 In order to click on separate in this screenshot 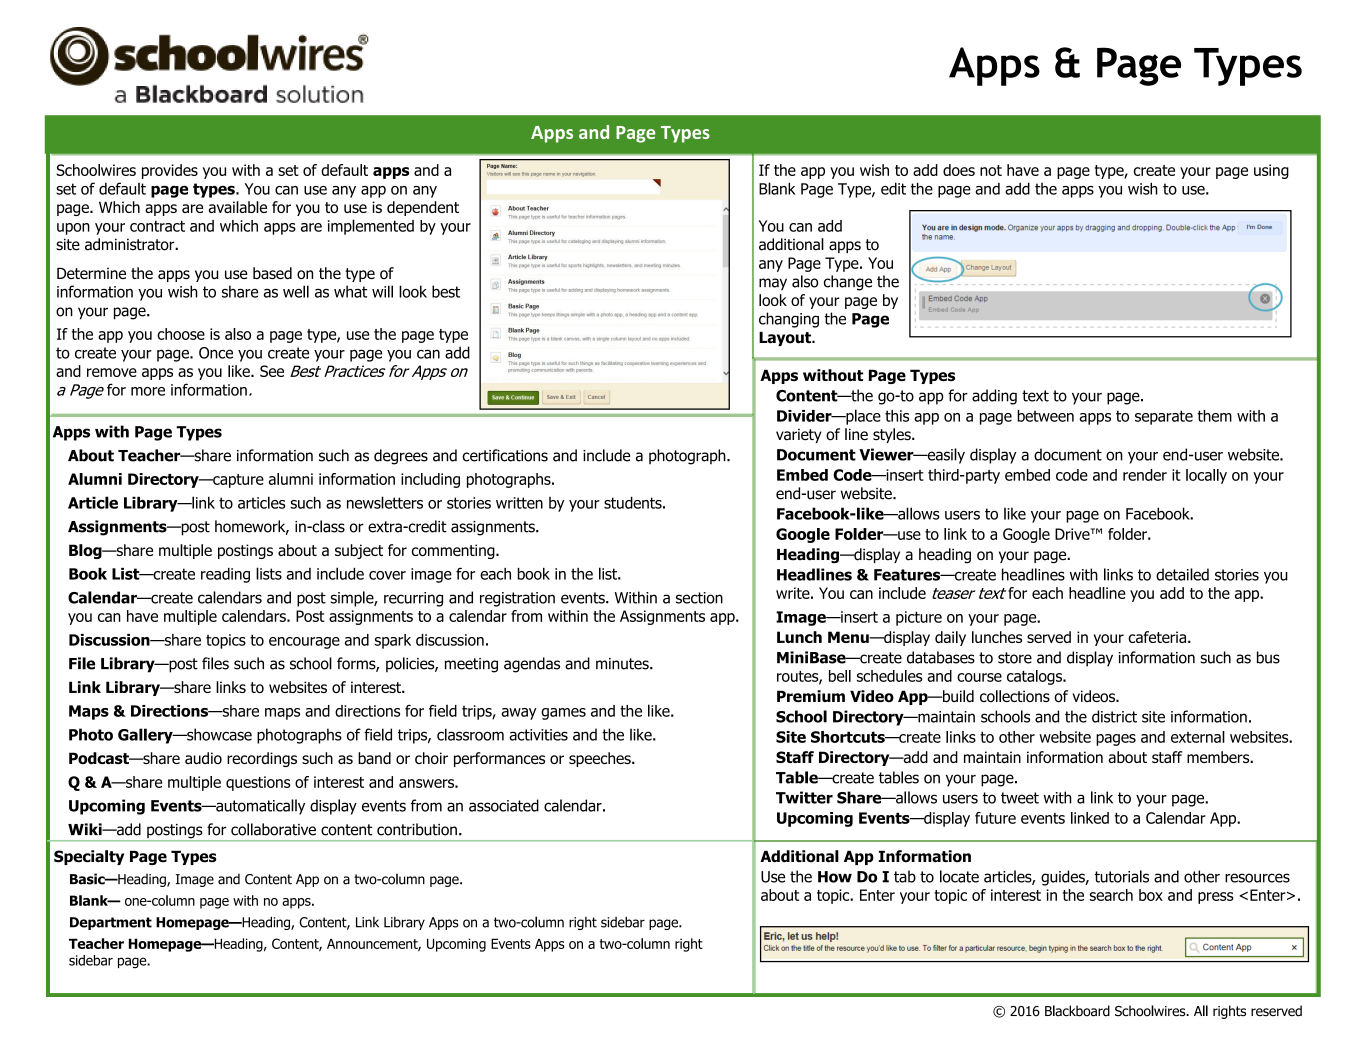, I will do `click(1164, 417)`.
